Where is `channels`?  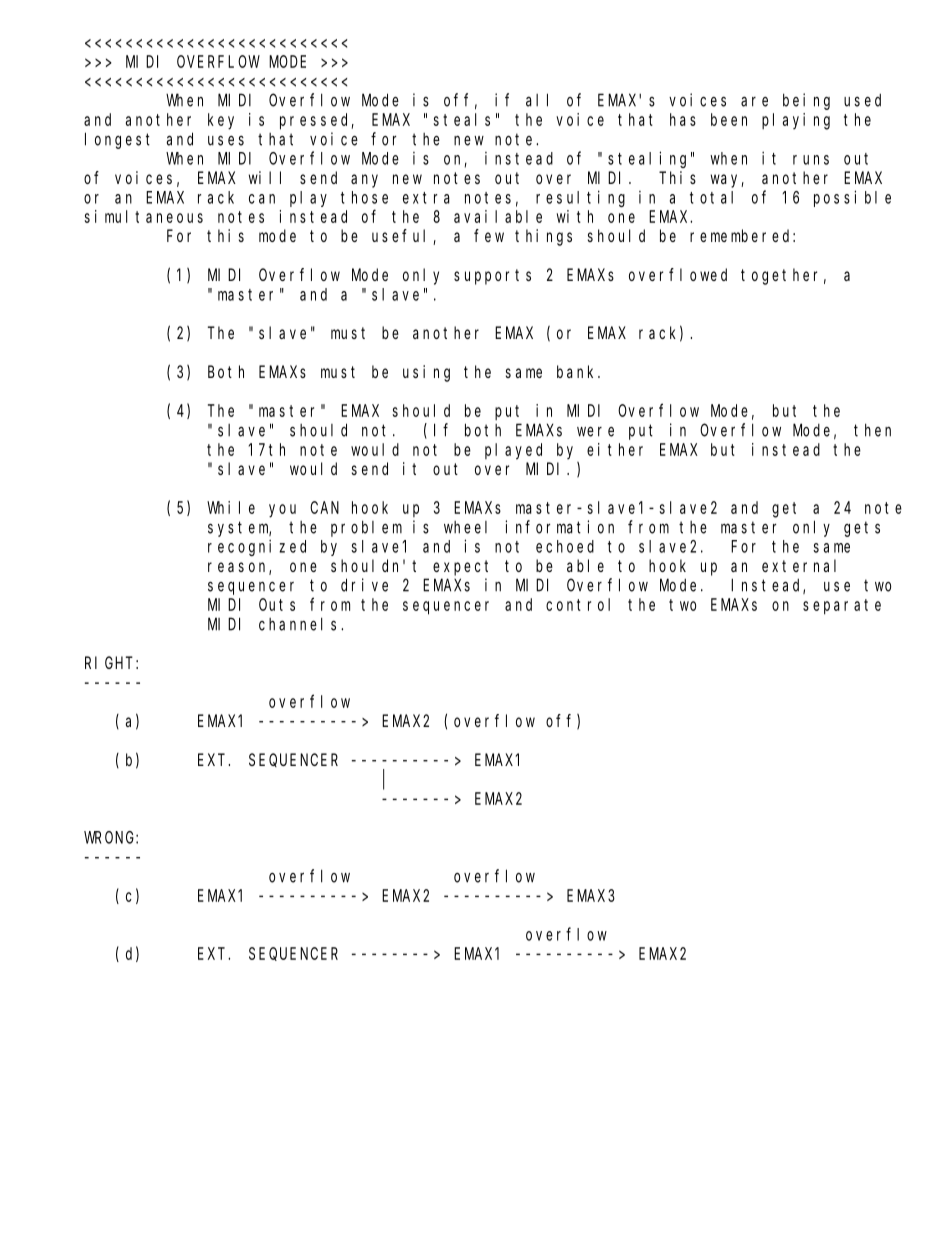
channels is located at coordinates (300, 624).
